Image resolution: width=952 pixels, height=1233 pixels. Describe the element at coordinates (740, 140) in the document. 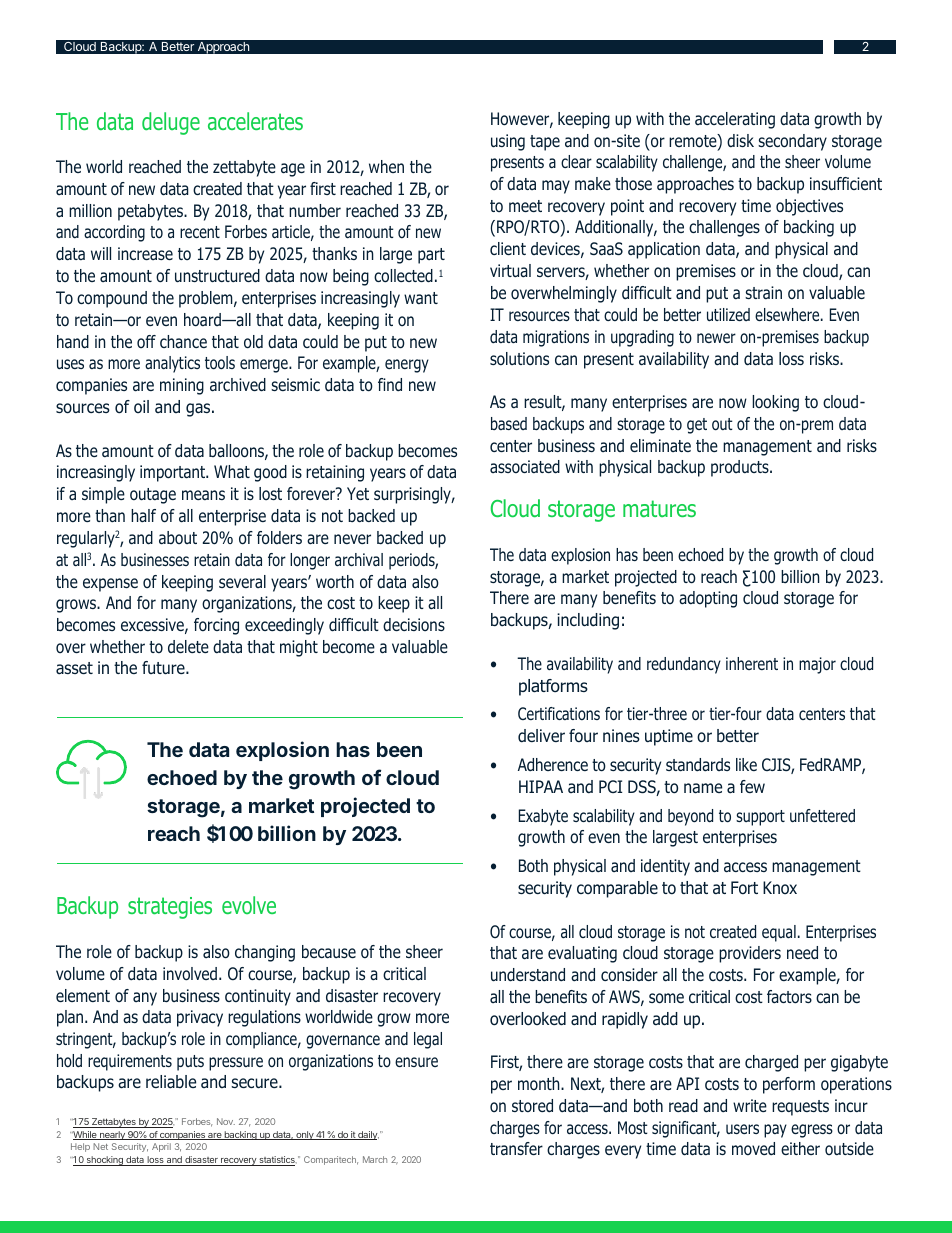

I see `disk` at that location.
